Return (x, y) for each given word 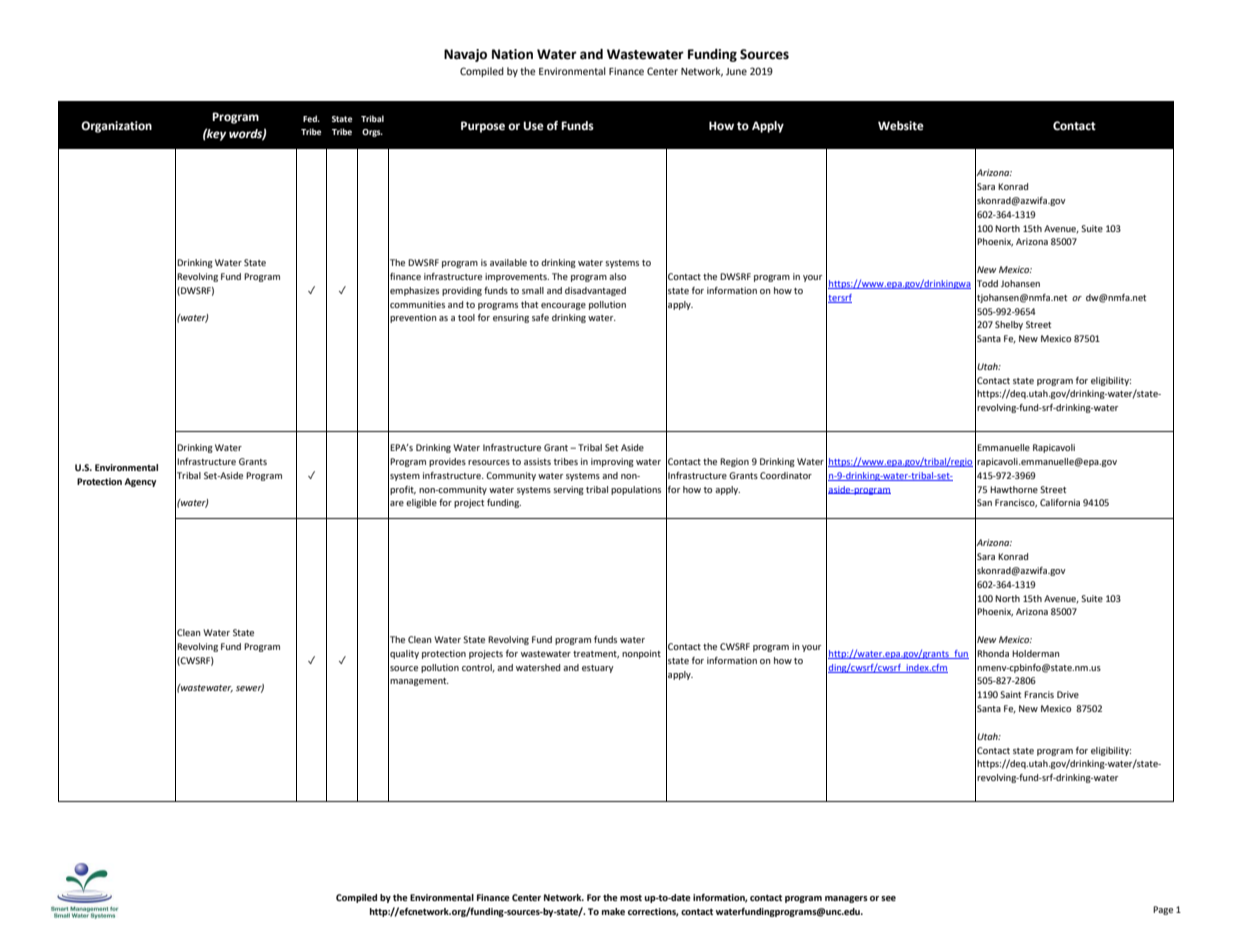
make (613, 911)
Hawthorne (1014, 489)
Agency (140, 482)
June (736, 71)
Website (901, 126)
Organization (116, 127)
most (631, 898)
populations (636, 490)
